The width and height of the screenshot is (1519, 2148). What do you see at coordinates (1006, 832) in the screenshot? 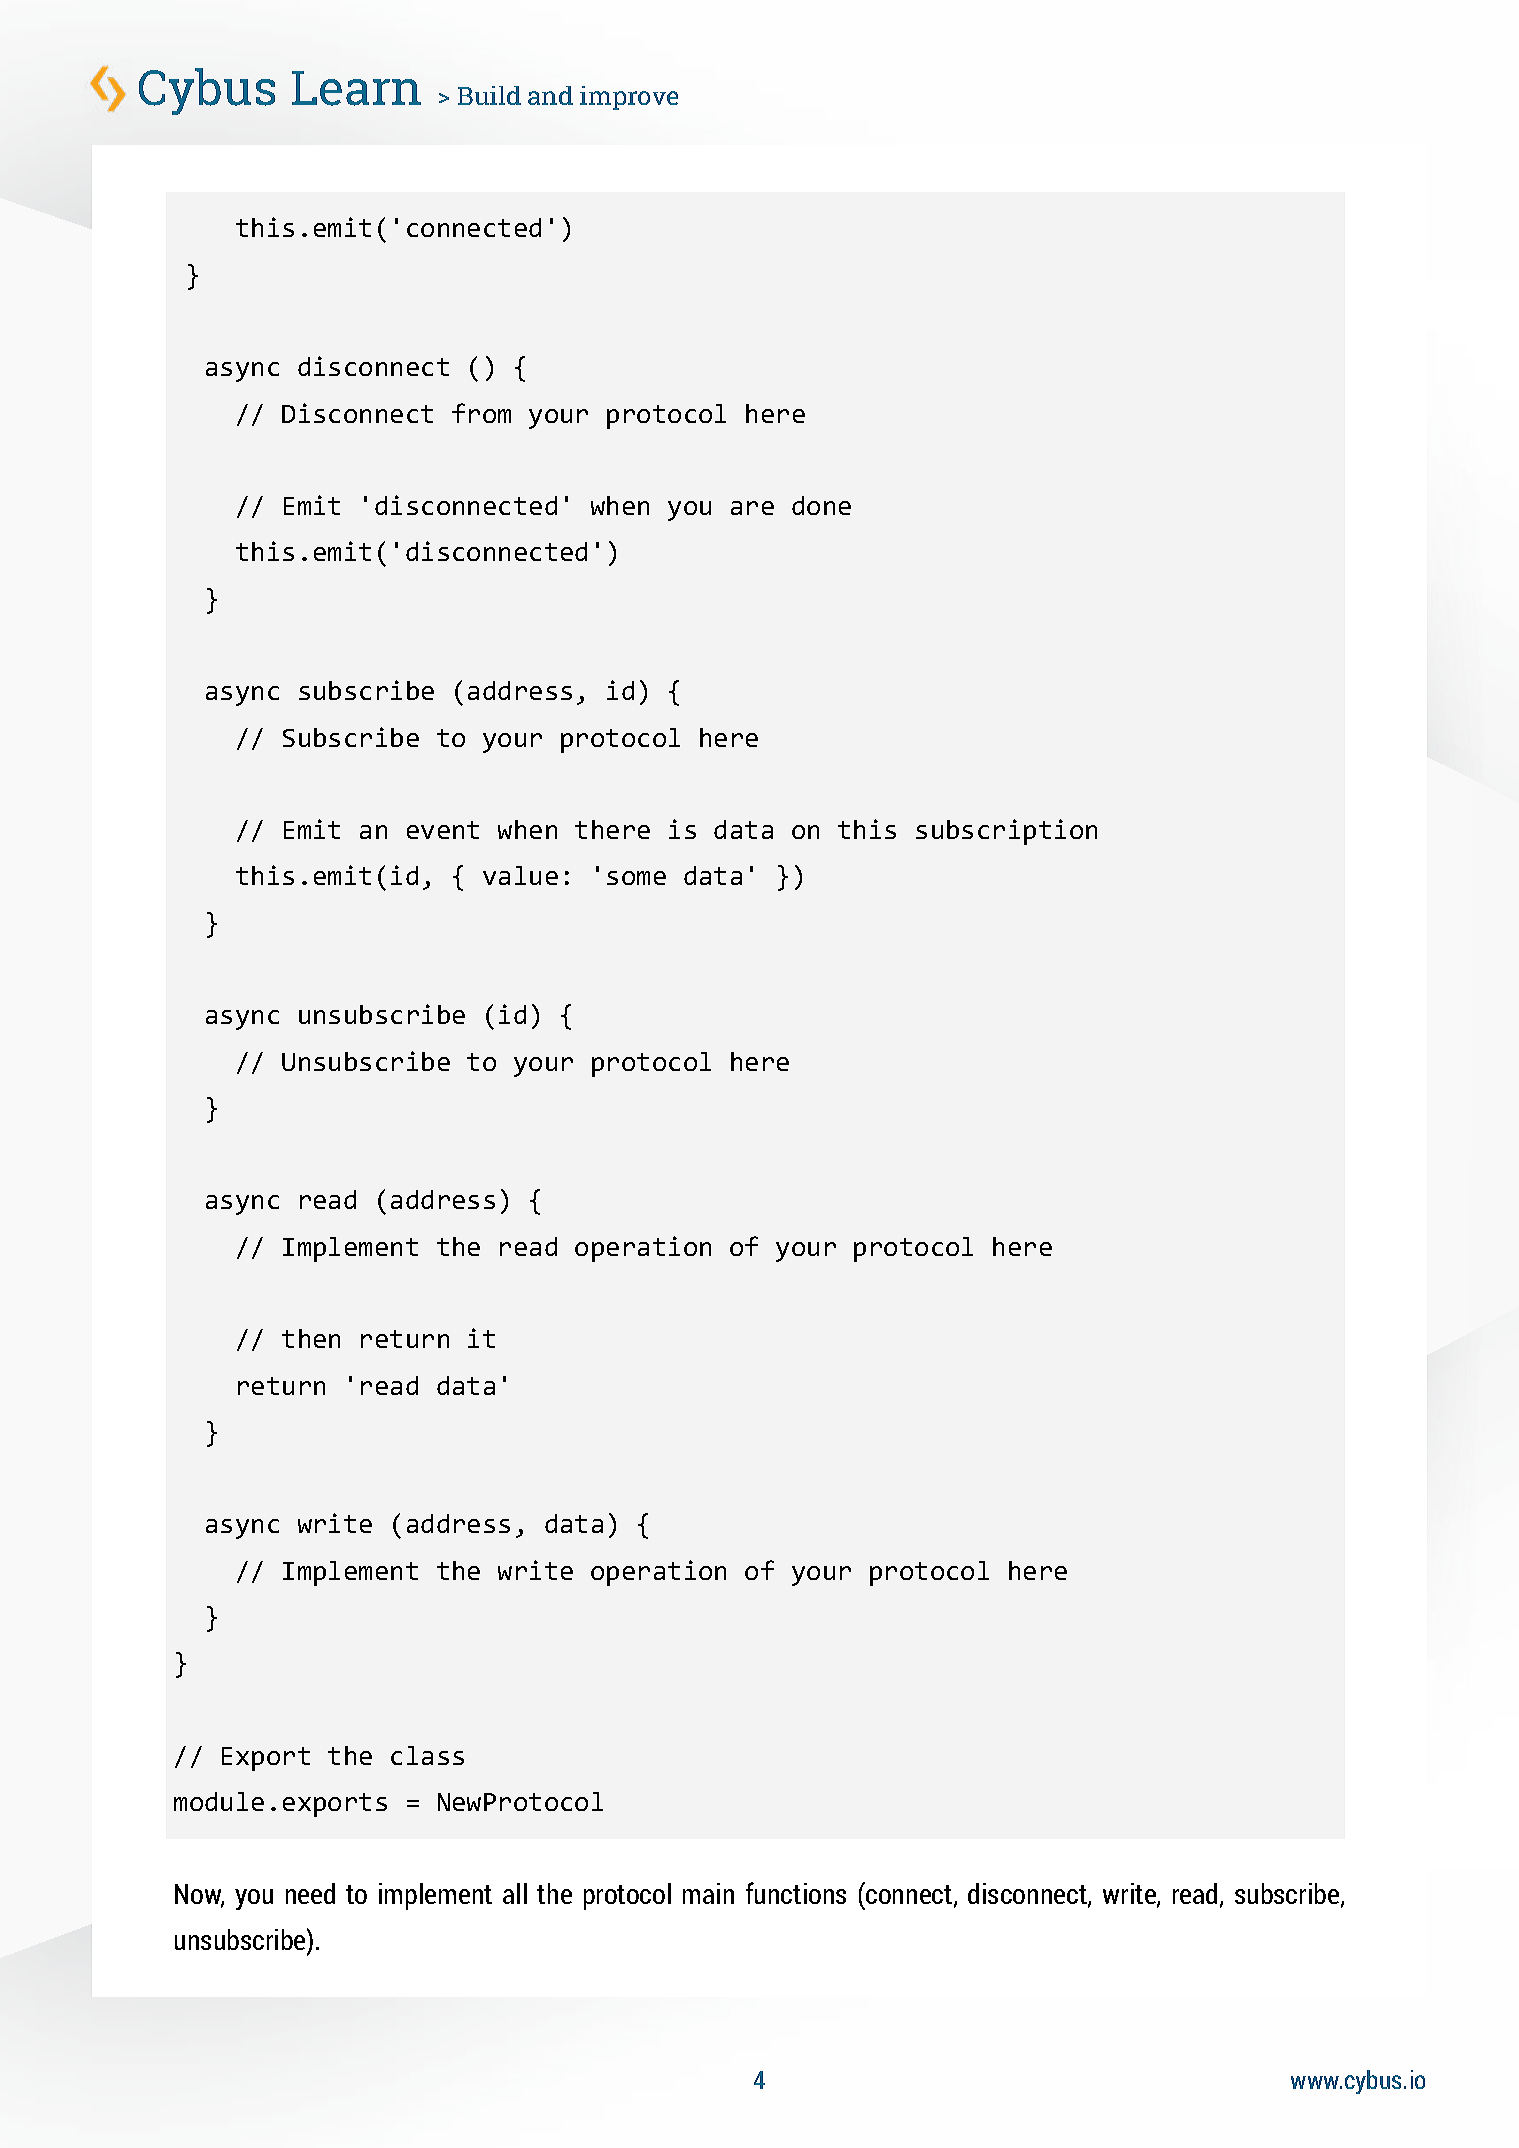
I see `subscription` at bounding box center [1006, 832].
